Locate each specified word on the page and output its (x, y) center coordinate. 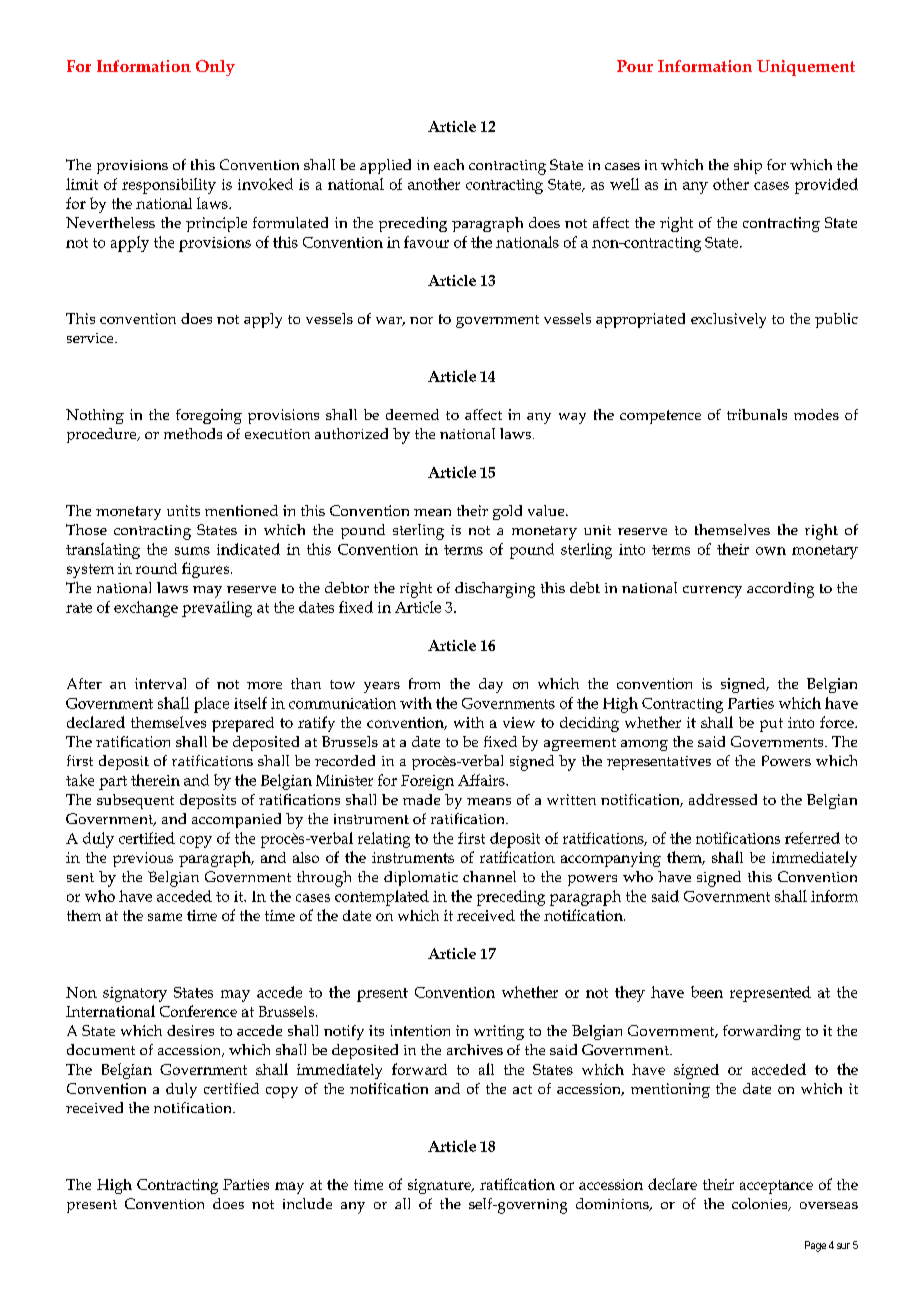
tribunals (757, 414)
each (449, 164)
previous (143, 859)
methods (193, 433)
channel (489, 876)
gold (507, 512)
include (307, 1203)
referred (812, 838)
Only (215, 68)
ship (748, 166)
